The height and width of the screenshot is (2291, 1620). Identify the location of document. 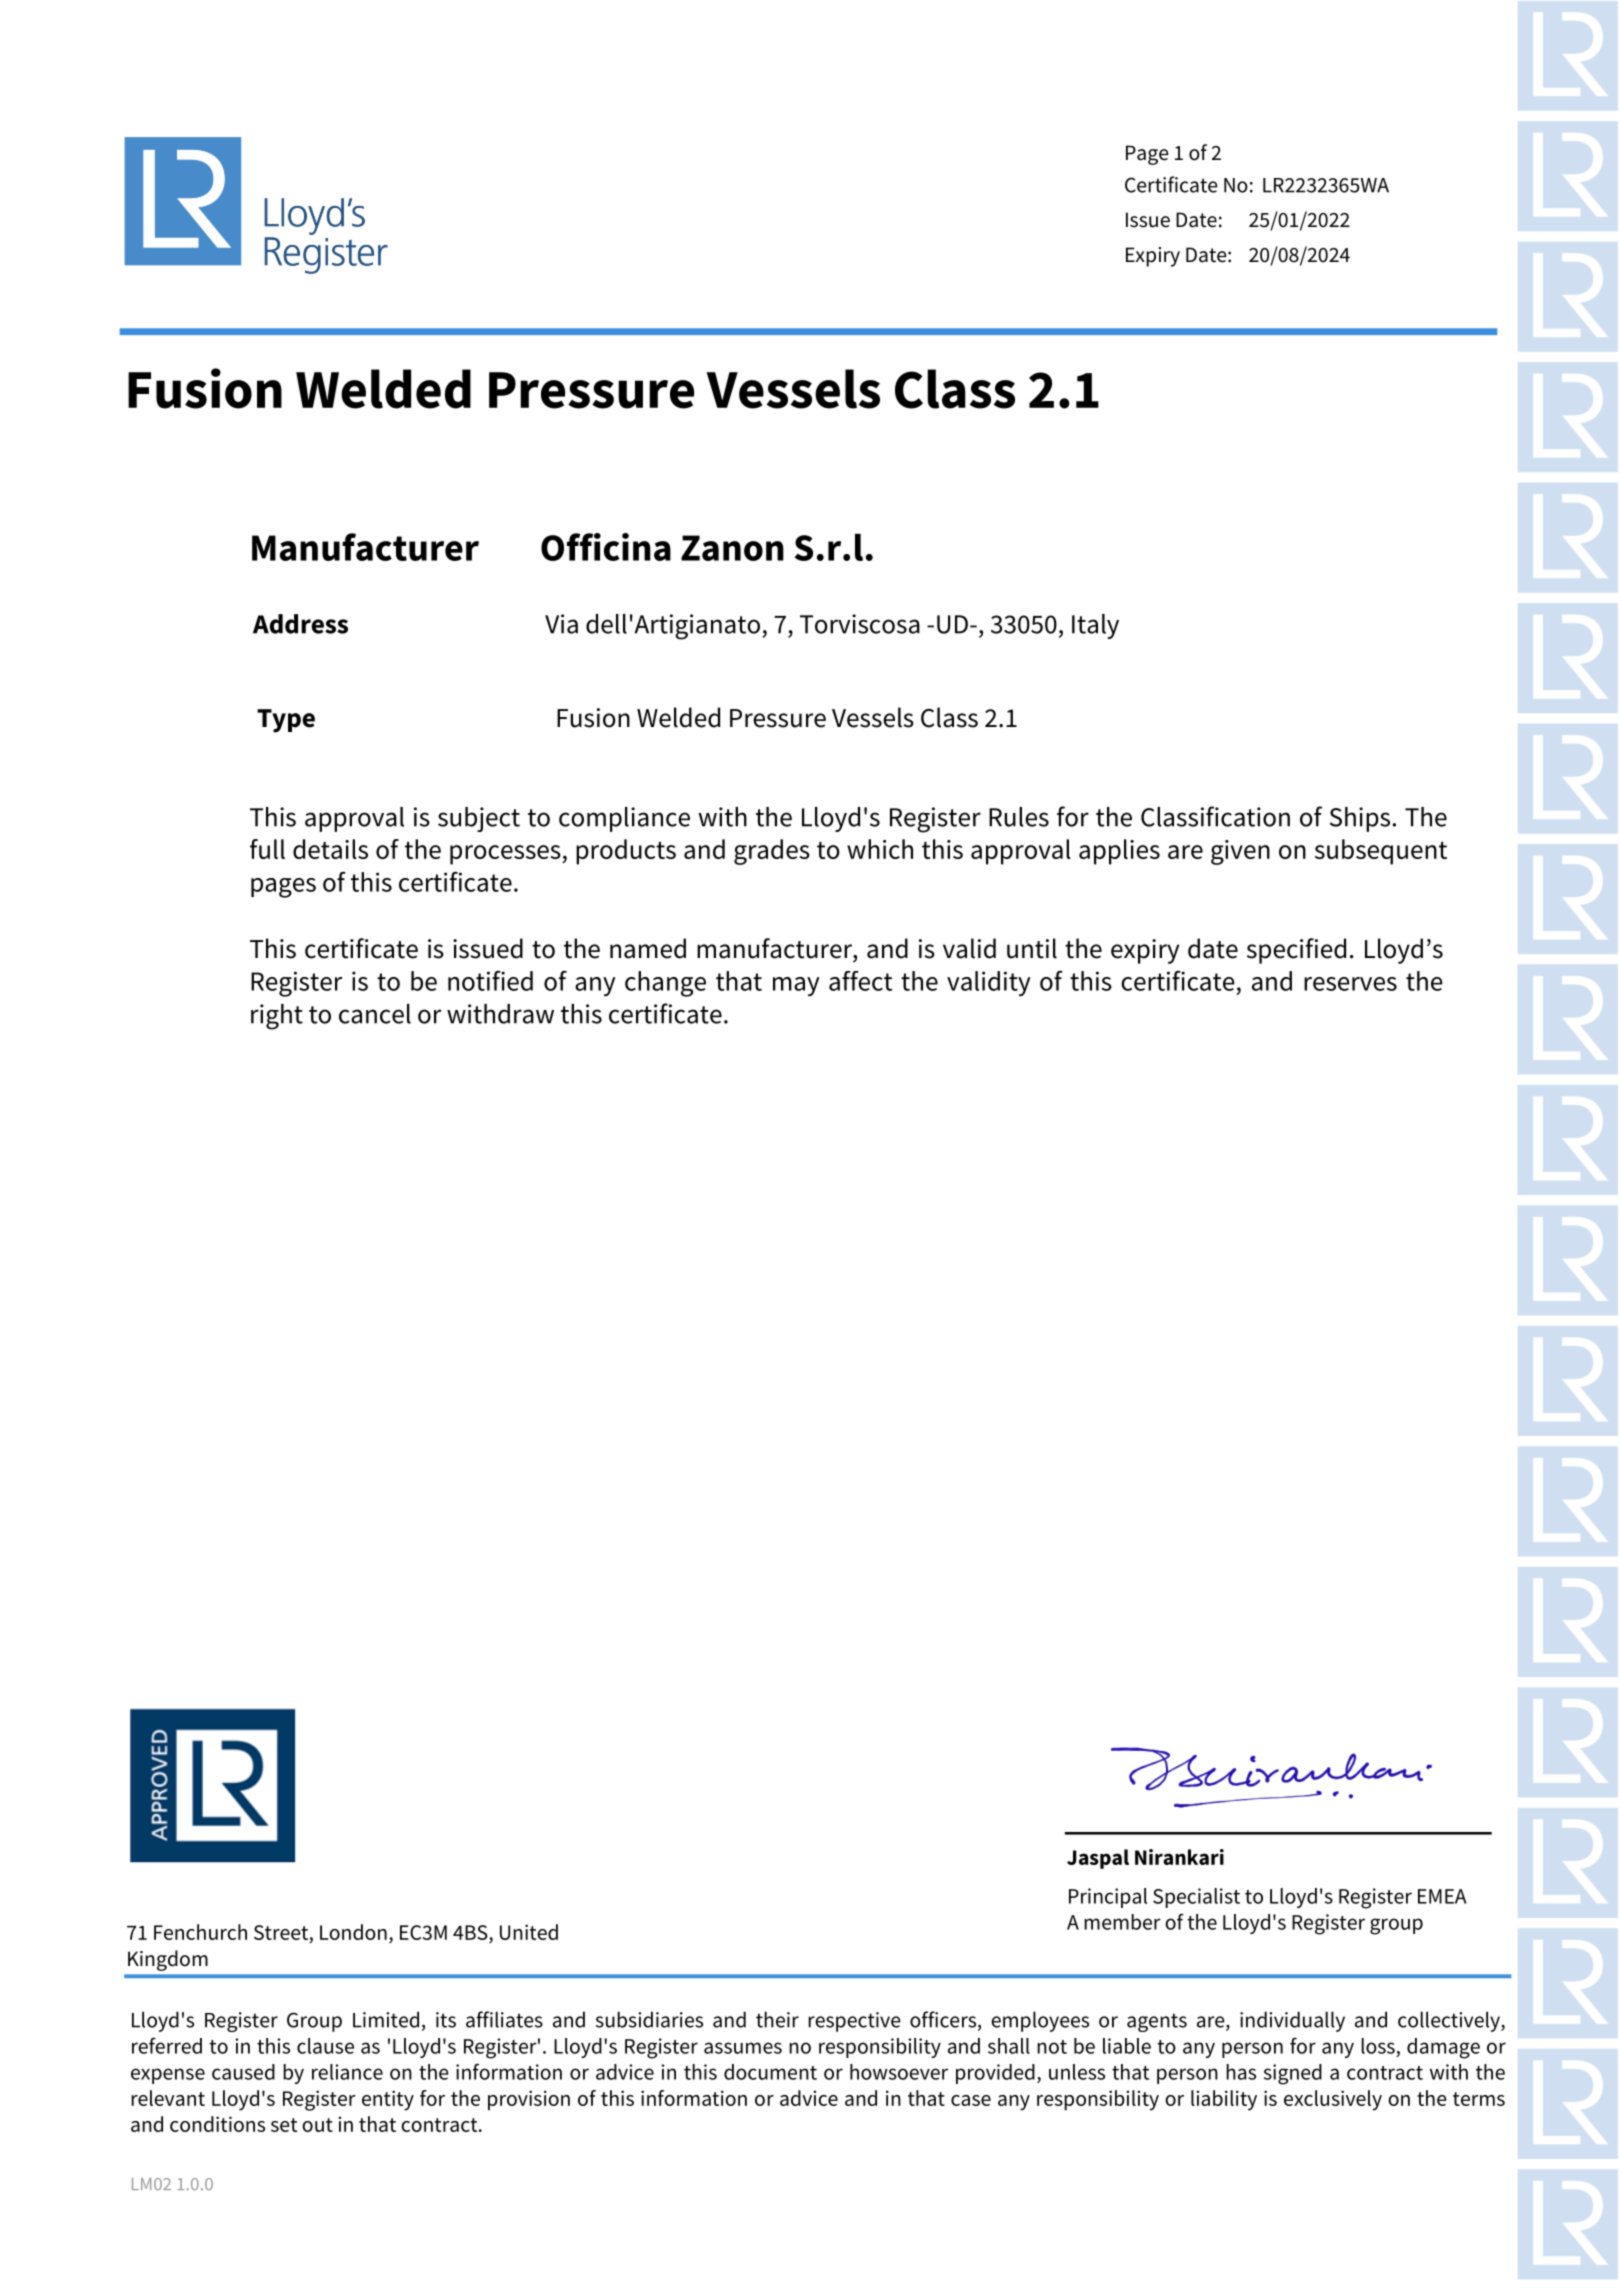
(770, 2072).
